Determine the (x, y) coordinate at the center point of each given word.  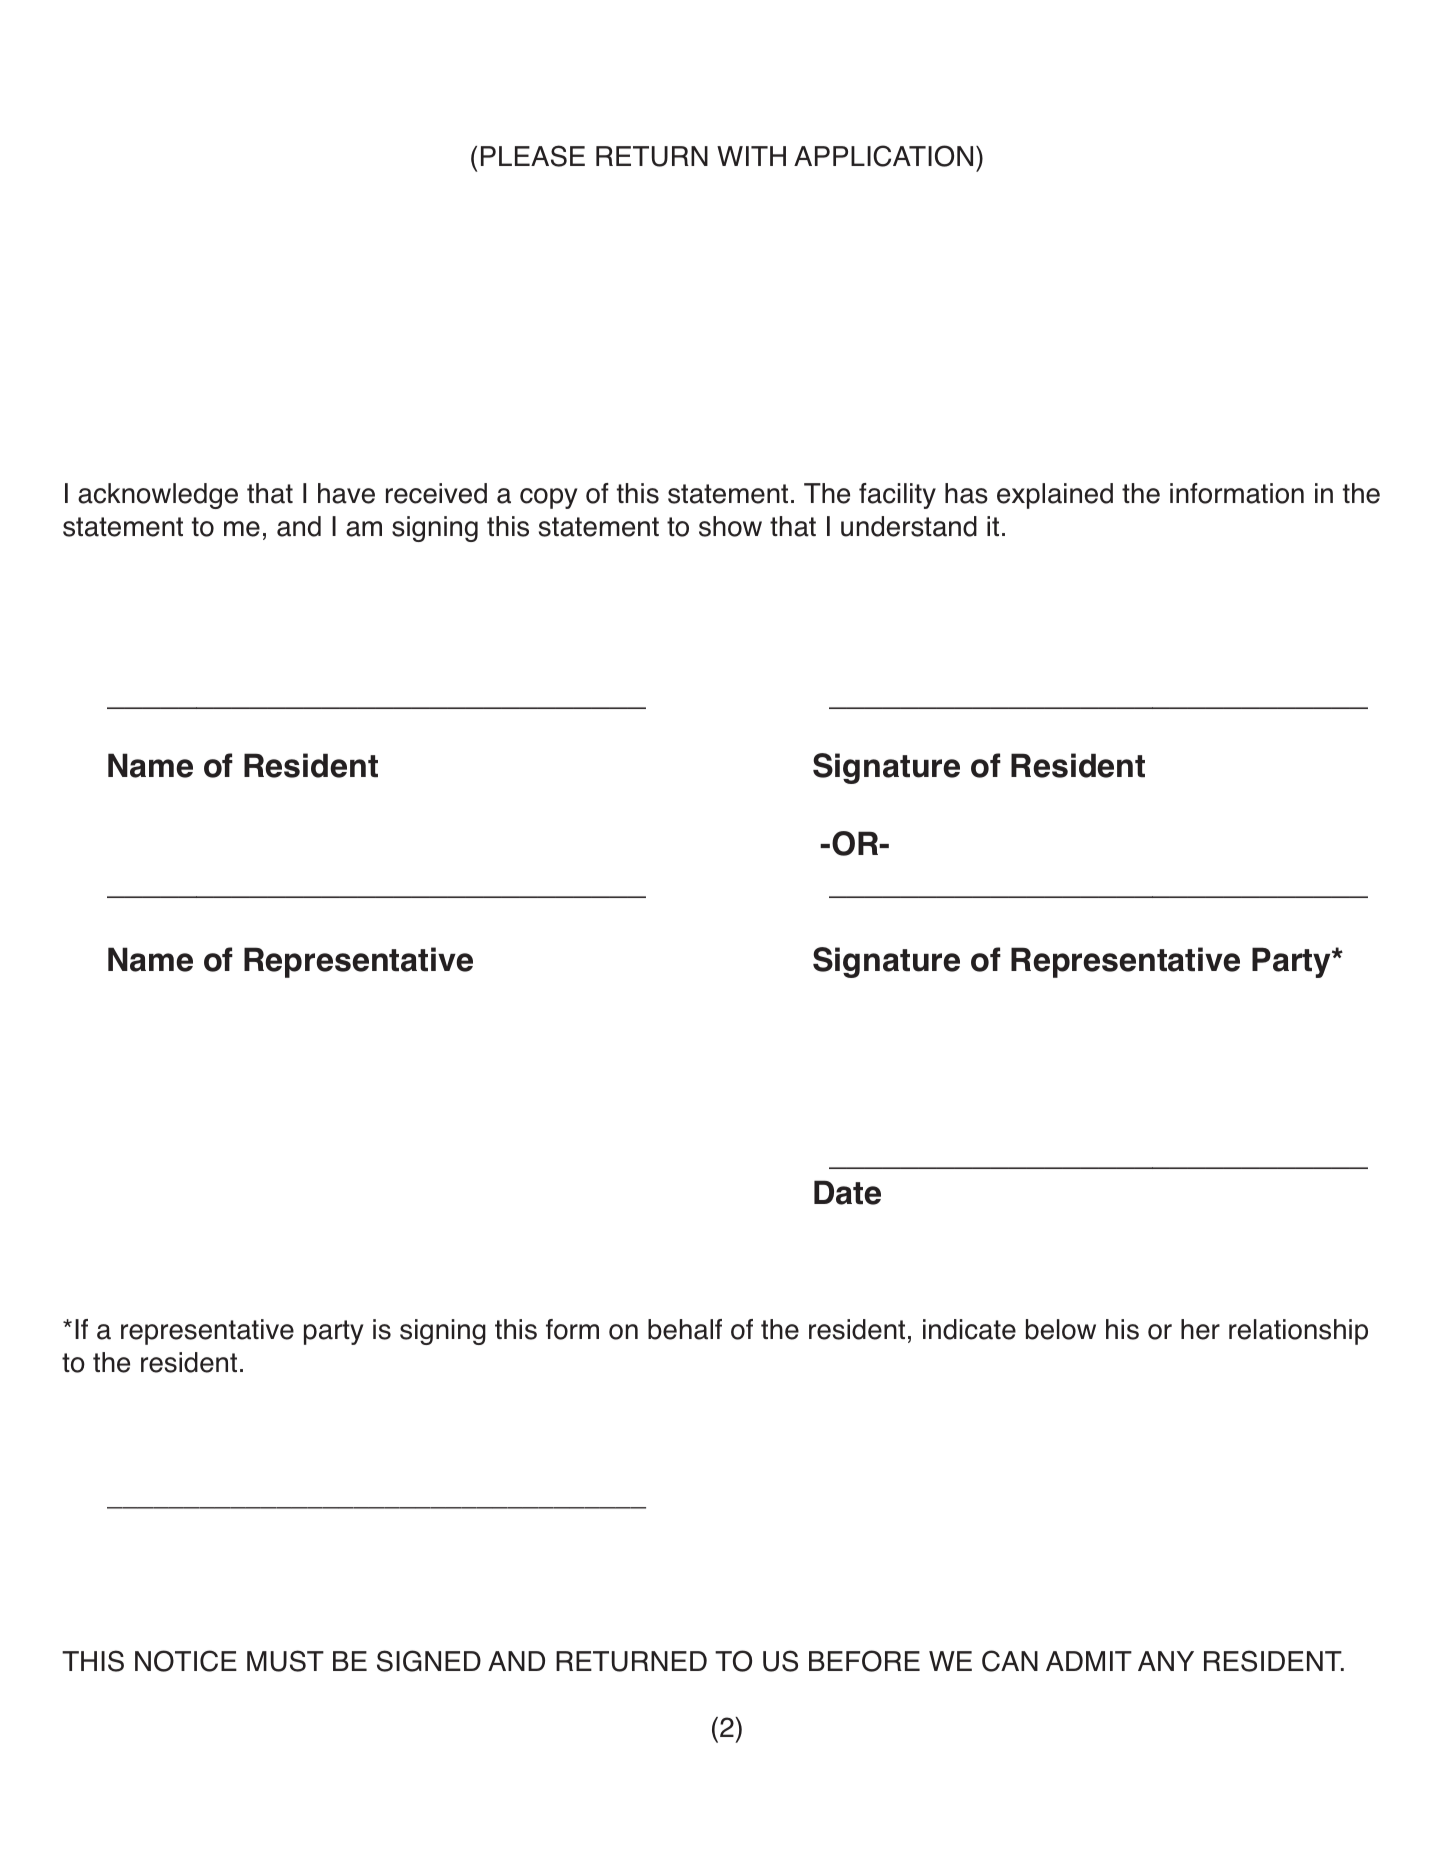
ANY (1166, 1661)
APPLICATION (883, 156)
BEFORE (864, 1661)
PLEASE (533, 156)
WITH (751, 156)
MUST (285, 1661)
